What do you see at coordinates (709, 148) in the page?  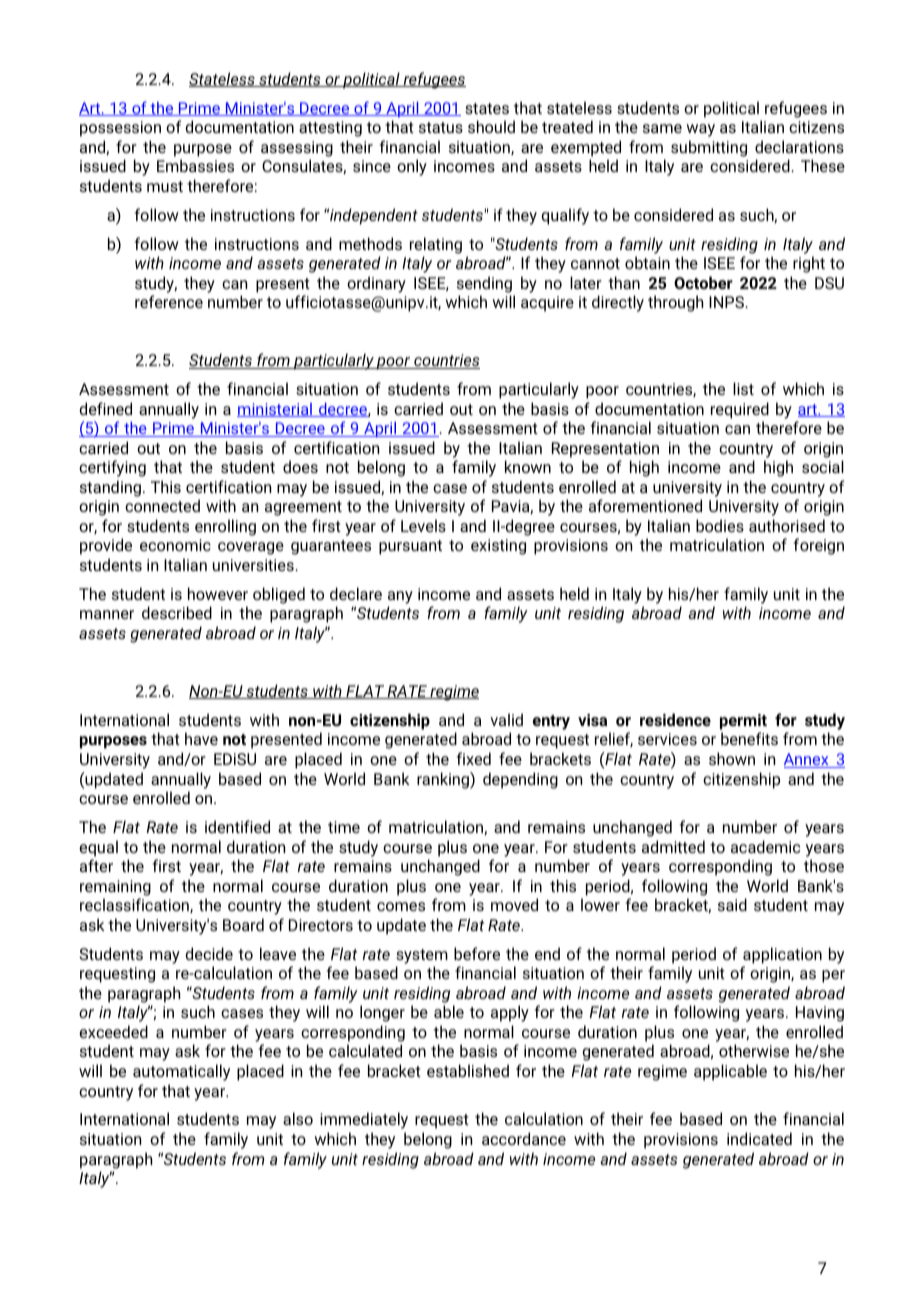 I see `submitting` at bounding box center [709, 148].
